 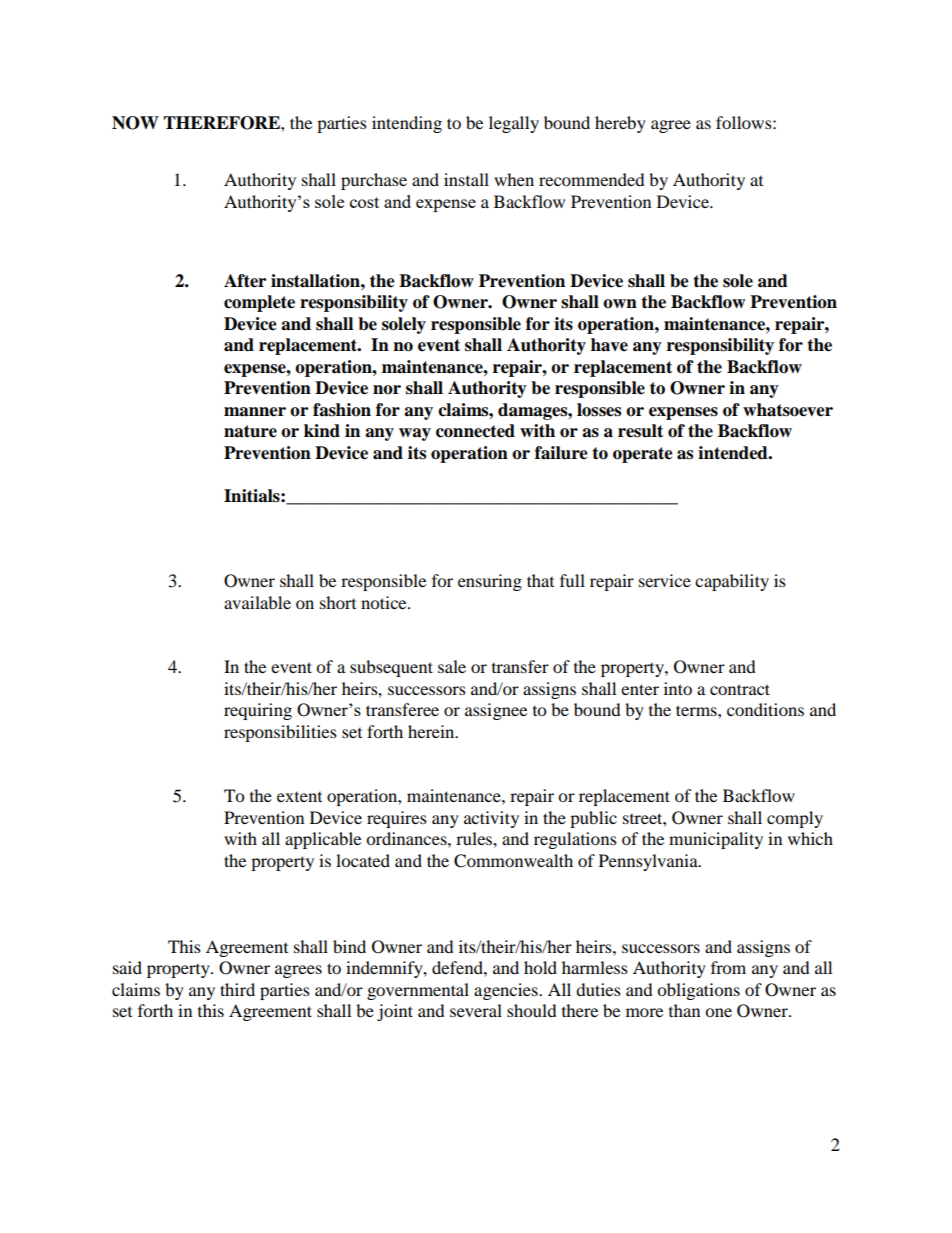 I want to click on hereby, so click(x=620, y=124).
